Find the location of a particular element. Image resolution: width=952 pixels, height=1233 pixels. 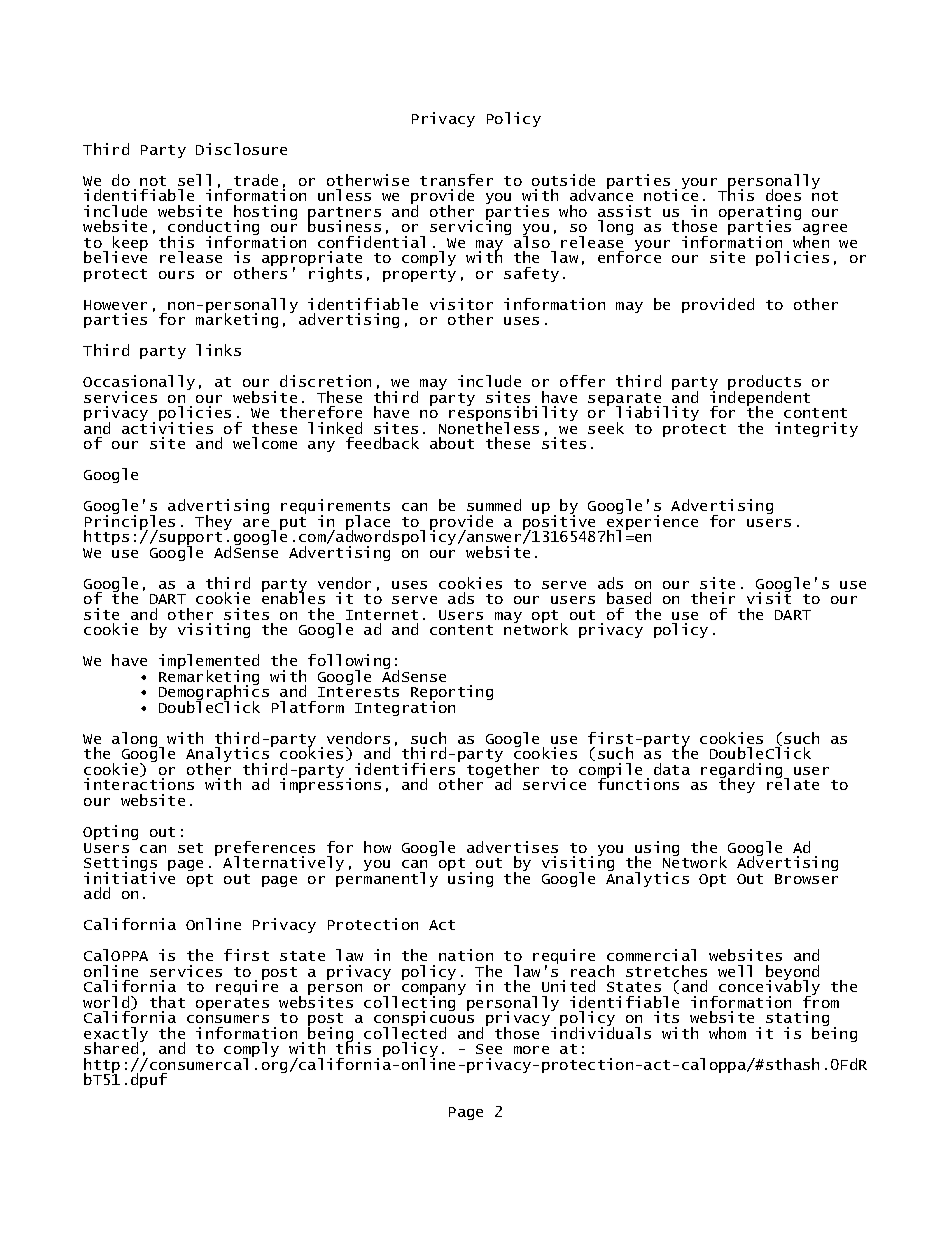

implemented is located at coordinates (209, 663).
